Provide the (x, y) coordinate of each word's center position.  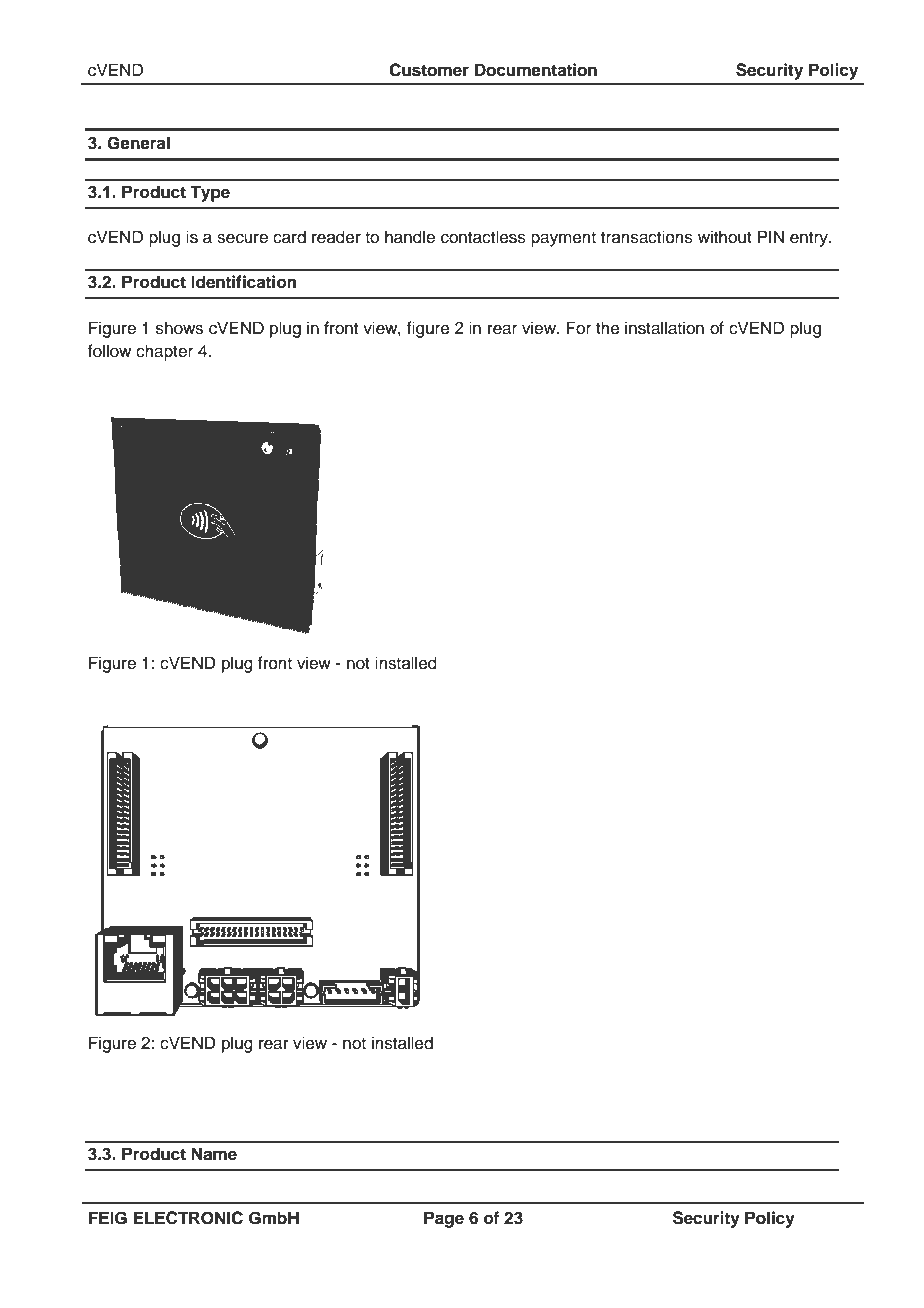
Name (214, 1154)
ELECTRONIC (188, 1218)
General (138, 143)
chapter (164, 352)
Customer (429, 70)
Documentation (536, 70)
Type (210, 193)
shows (179, 328)
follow (109, 351)
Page (444, 1219)
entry (810, 239)
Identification (243, 282)
